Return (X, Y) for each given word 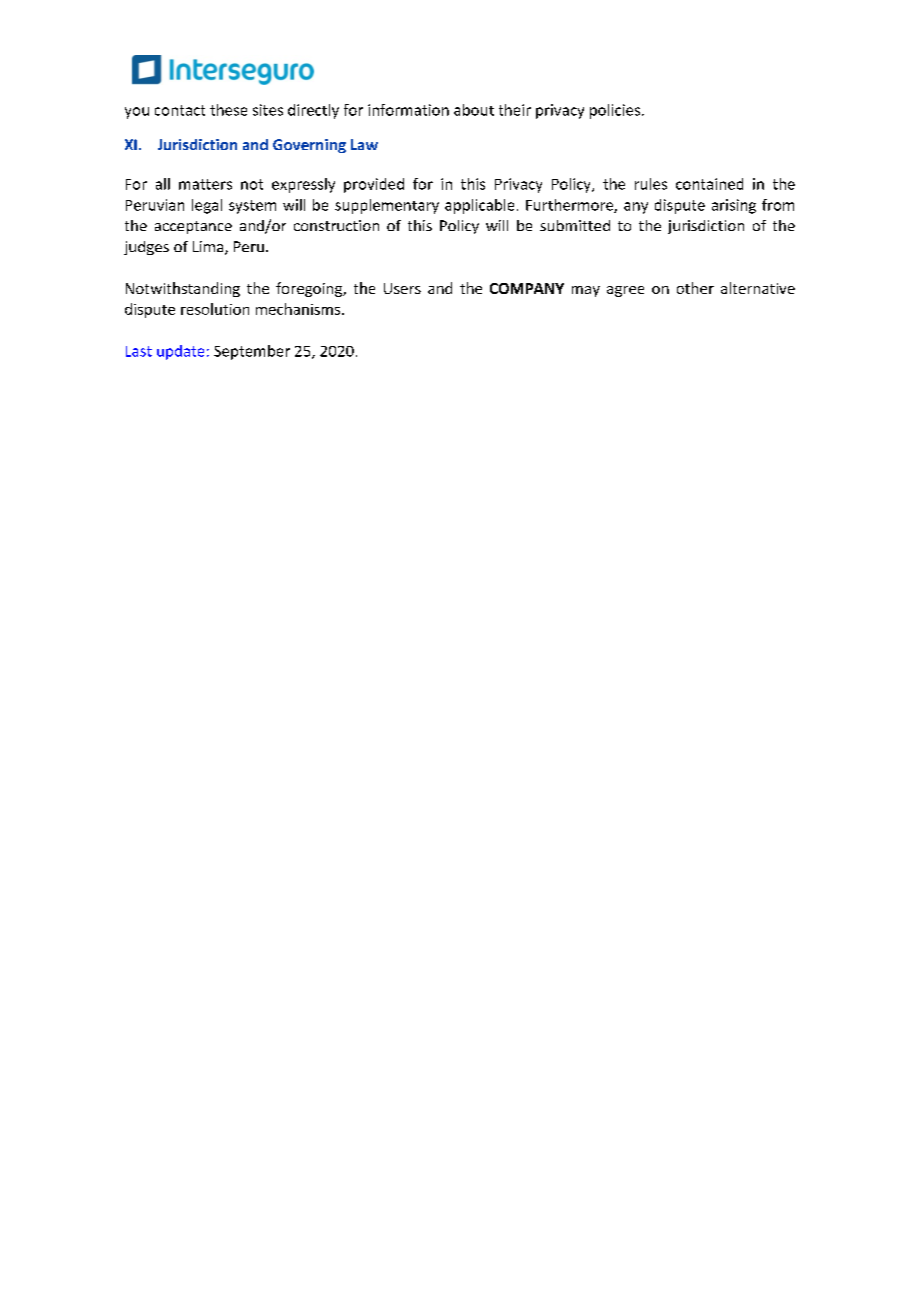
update (180, 352)
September (252, 352)
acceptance (193, 227)
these (228, 110)
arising (734, 206)
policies (616, 111)
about (474, 110)
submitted (575, 225)
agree (625, 291)
